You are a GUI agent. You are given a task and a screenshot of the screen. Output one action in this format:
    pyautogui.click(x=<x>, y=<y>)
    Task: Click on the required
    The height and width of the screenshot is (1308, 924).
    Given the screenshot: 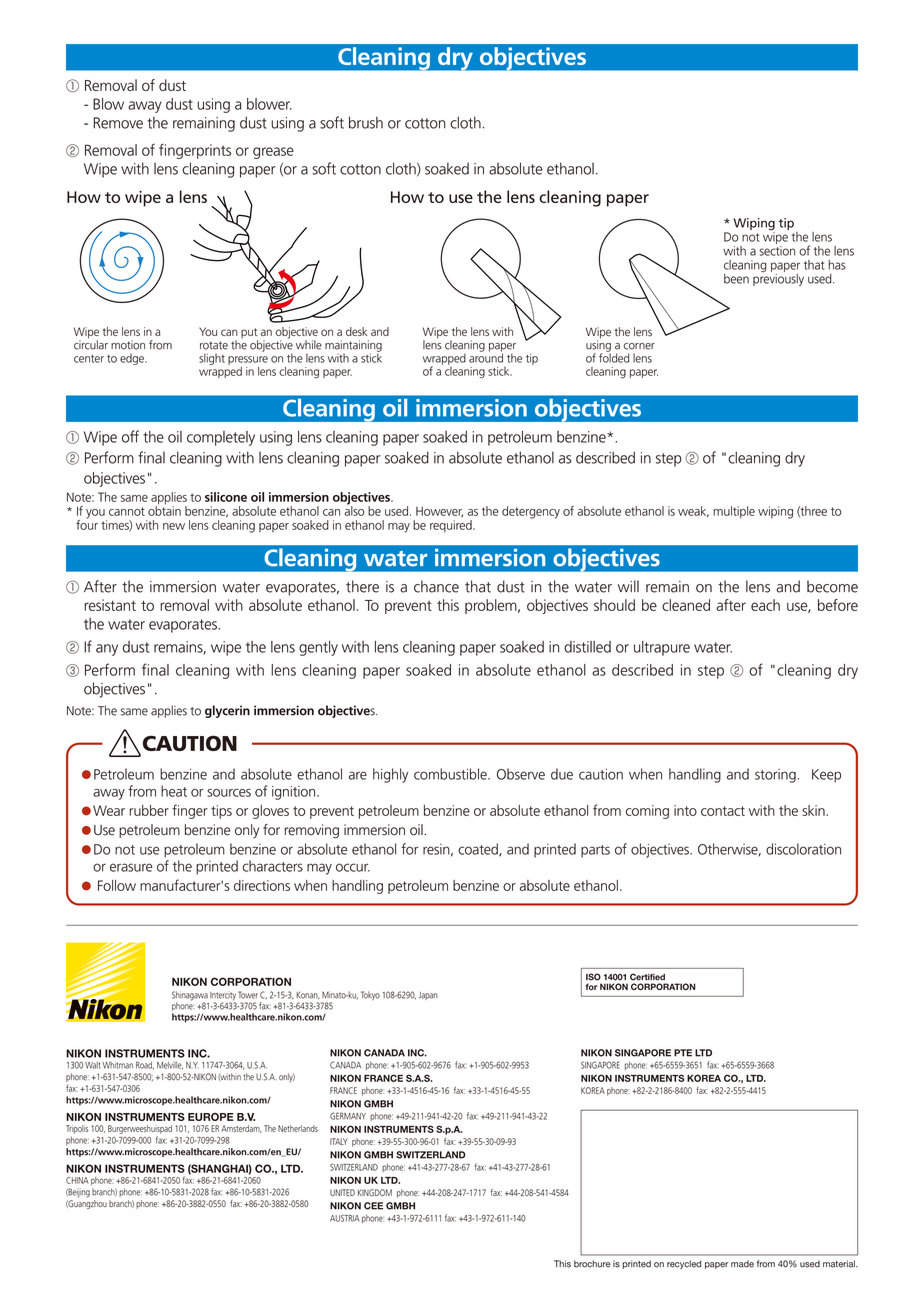 What is the action you would take?
    pyautogui.click(x=452, y=526)
